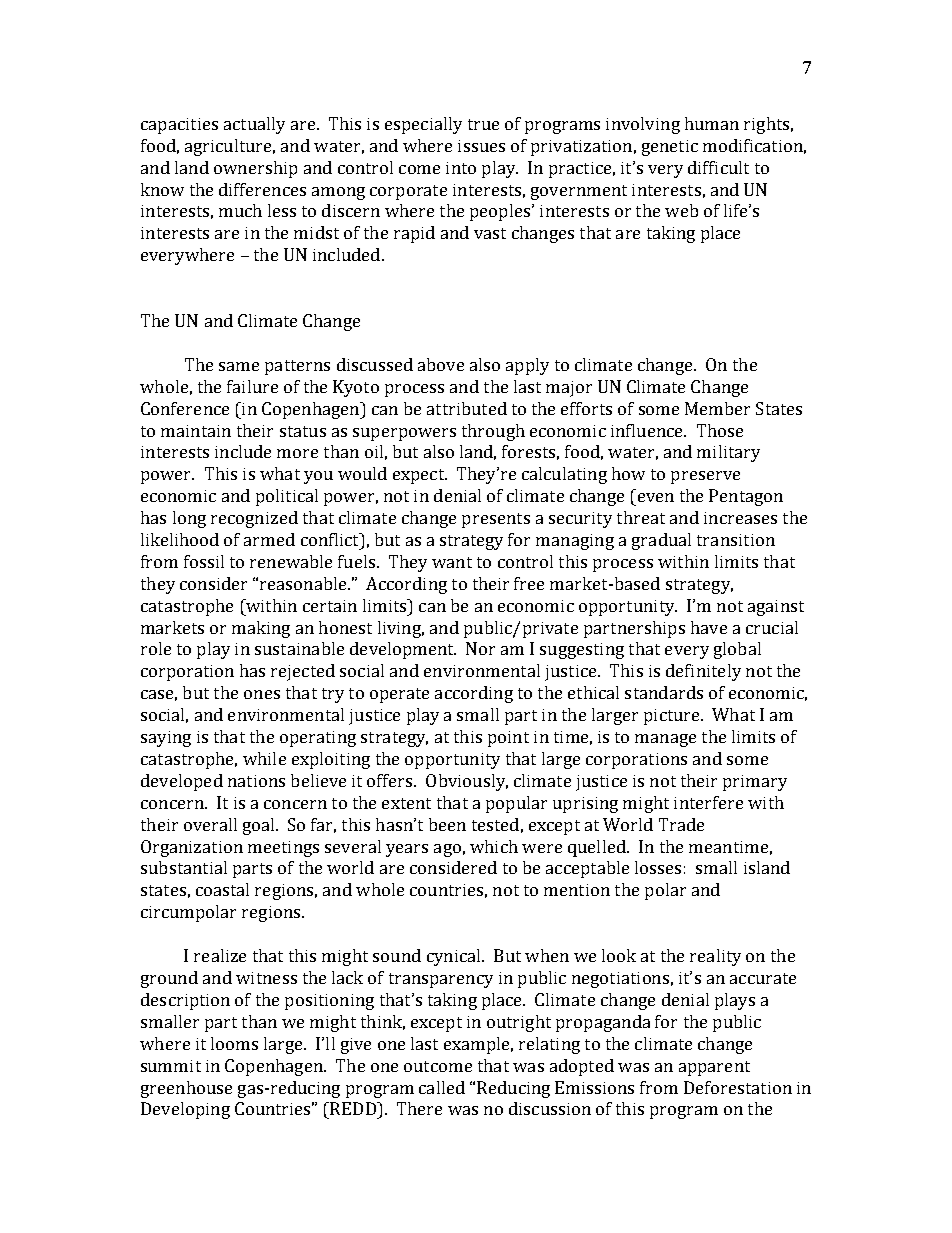 The image size is (952, 1233). I want to click on Member, so click(717, 408).
